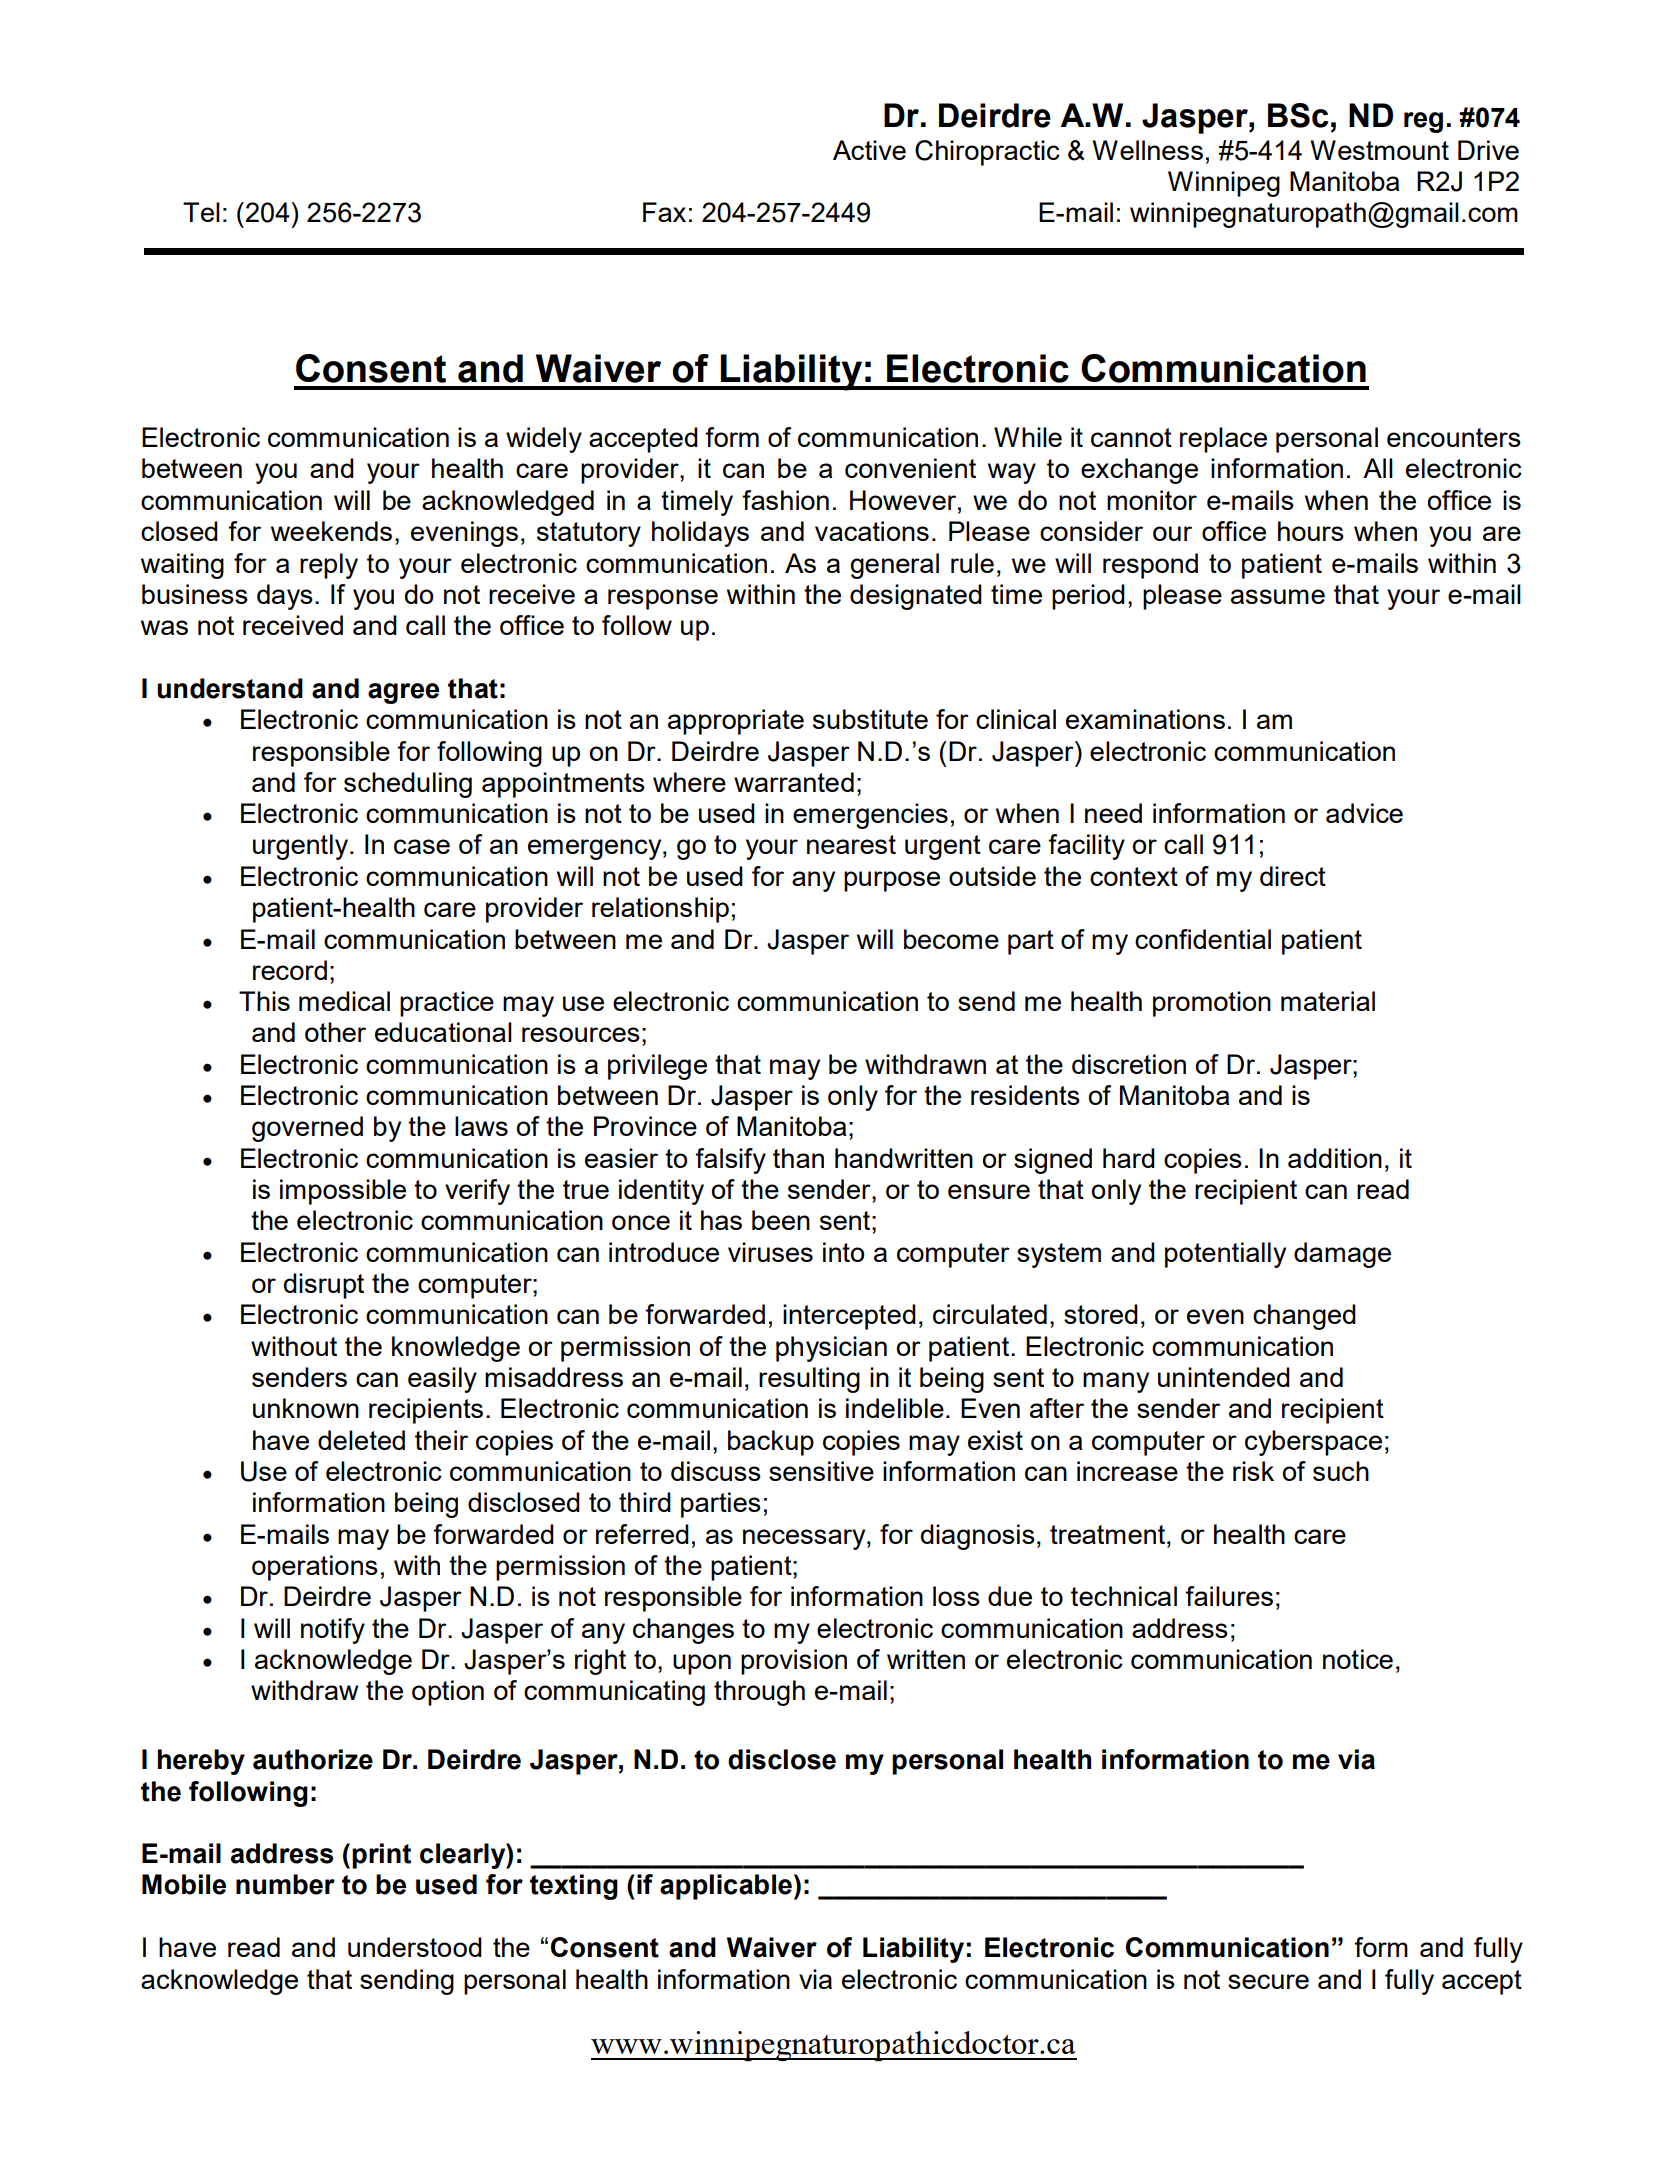  What do you see at coordinates (1423, 122) in the screenshot?
I see `reg` at bounding box center [1423, 122].
